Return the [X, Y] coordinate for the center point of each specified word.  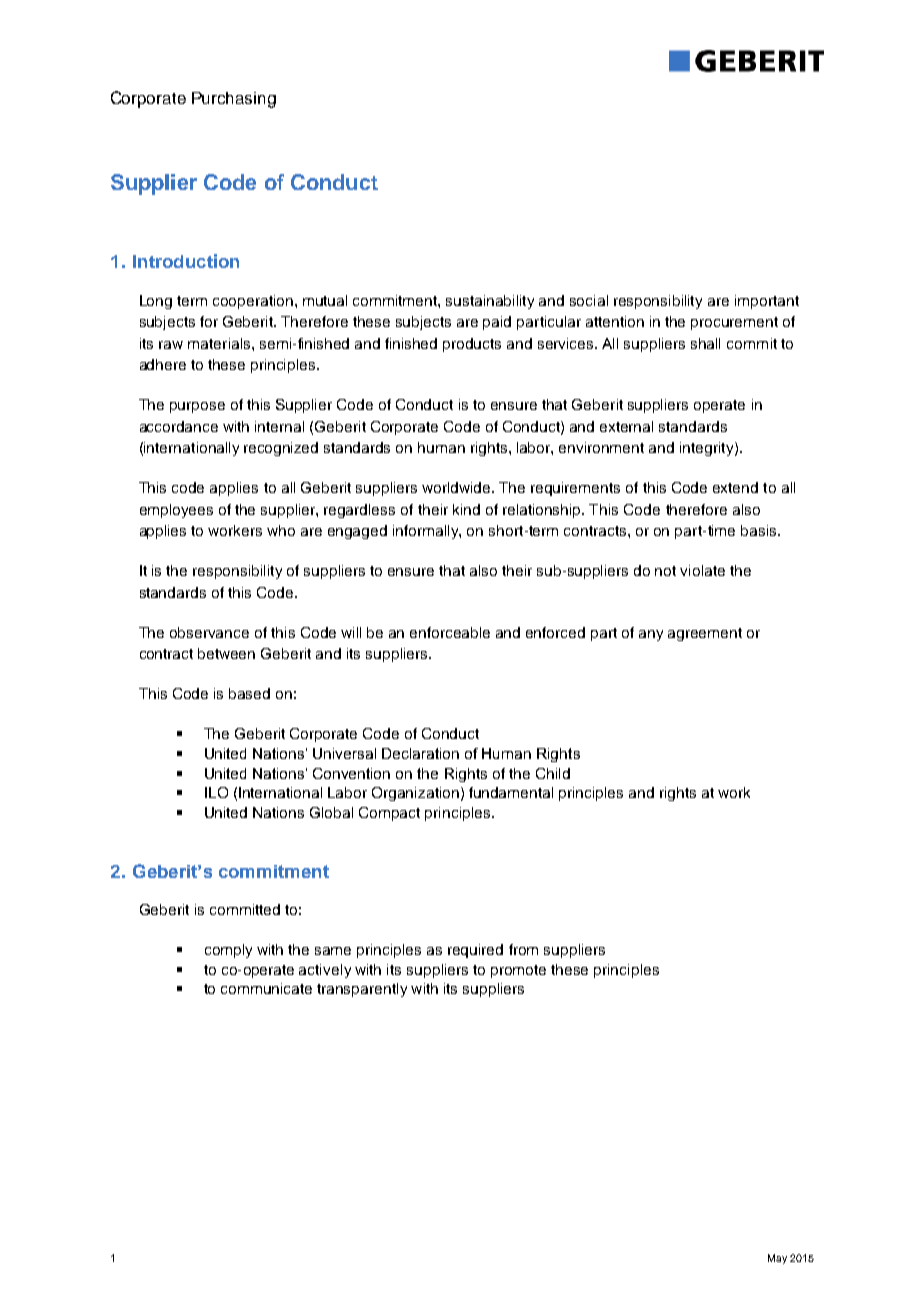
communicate [266, 988]
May [777, 1259]
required [475, 951]
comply [228, 951]
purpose [197, 407]
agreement [705, 634]
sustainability [490, 302]
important [767, 302]
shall [705, 343]
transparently [362, 990]
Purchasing [234, 100]
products [472, 345]
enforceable [450, 632]
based [249, 693]
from [523, 949]
